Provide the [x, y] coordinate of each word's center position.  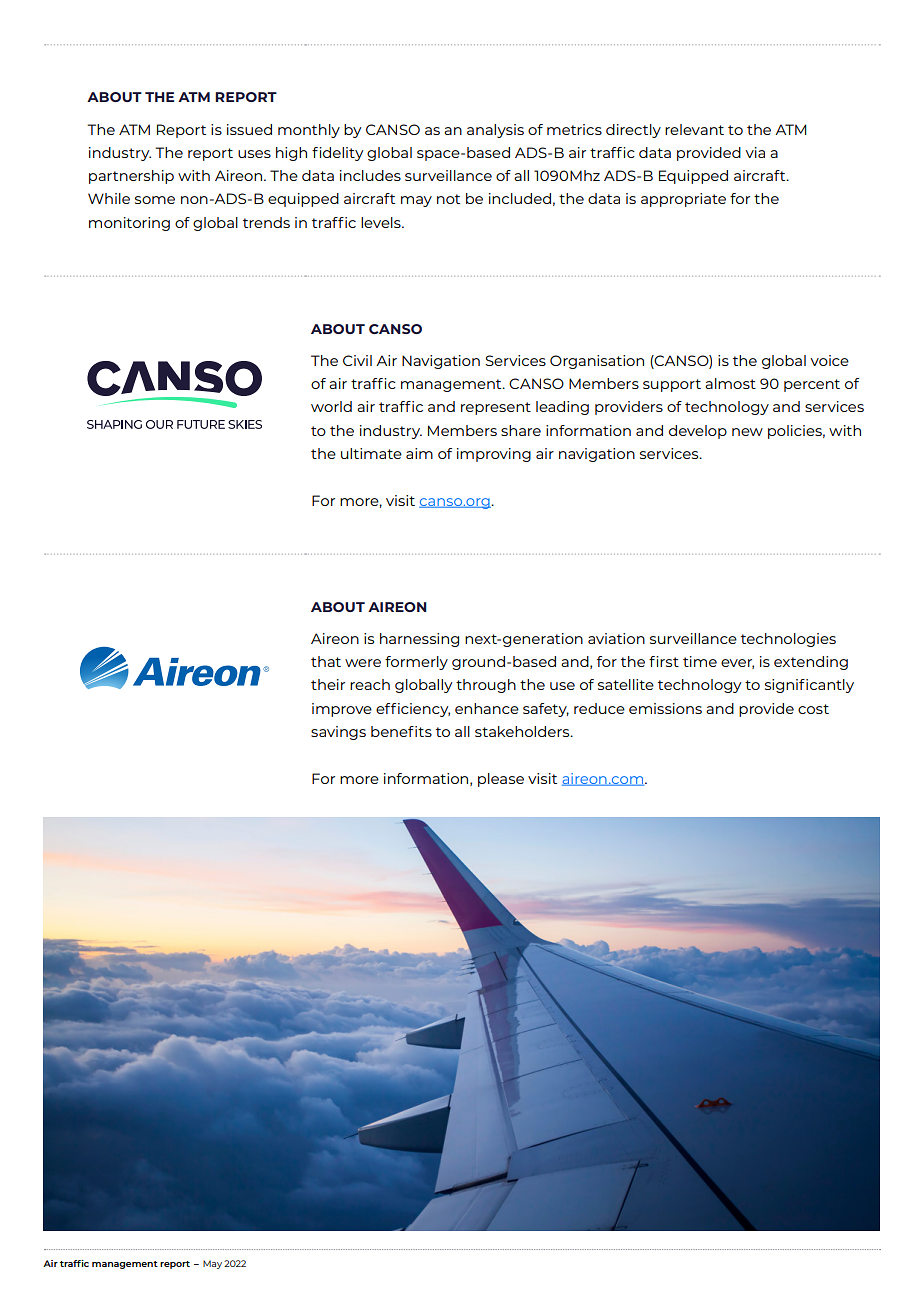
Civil [357, 360]
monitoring [129, 224]
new [747, 432]
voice [830, 360]
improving [494, 455]
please [501, 780]
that [326, 661]
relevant [694, 129]
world [331, 406]
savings [338, 733]
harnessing [419, 640]
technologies [788, 640]
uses [254, 154]
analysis [495, 131]
